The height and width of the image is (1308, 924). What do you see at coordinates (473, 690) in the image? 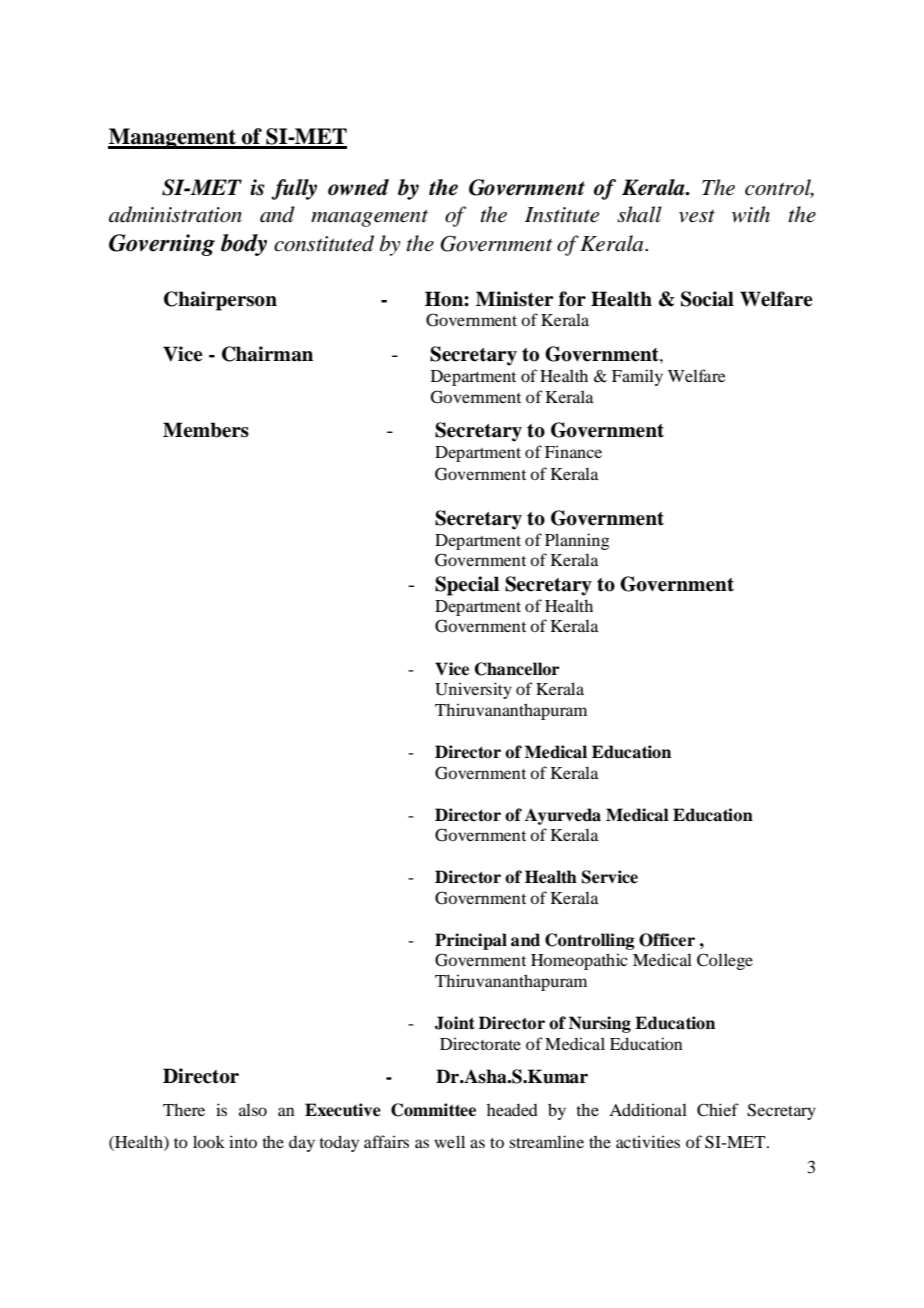
I see `University` at bounding box center [473, 690].
